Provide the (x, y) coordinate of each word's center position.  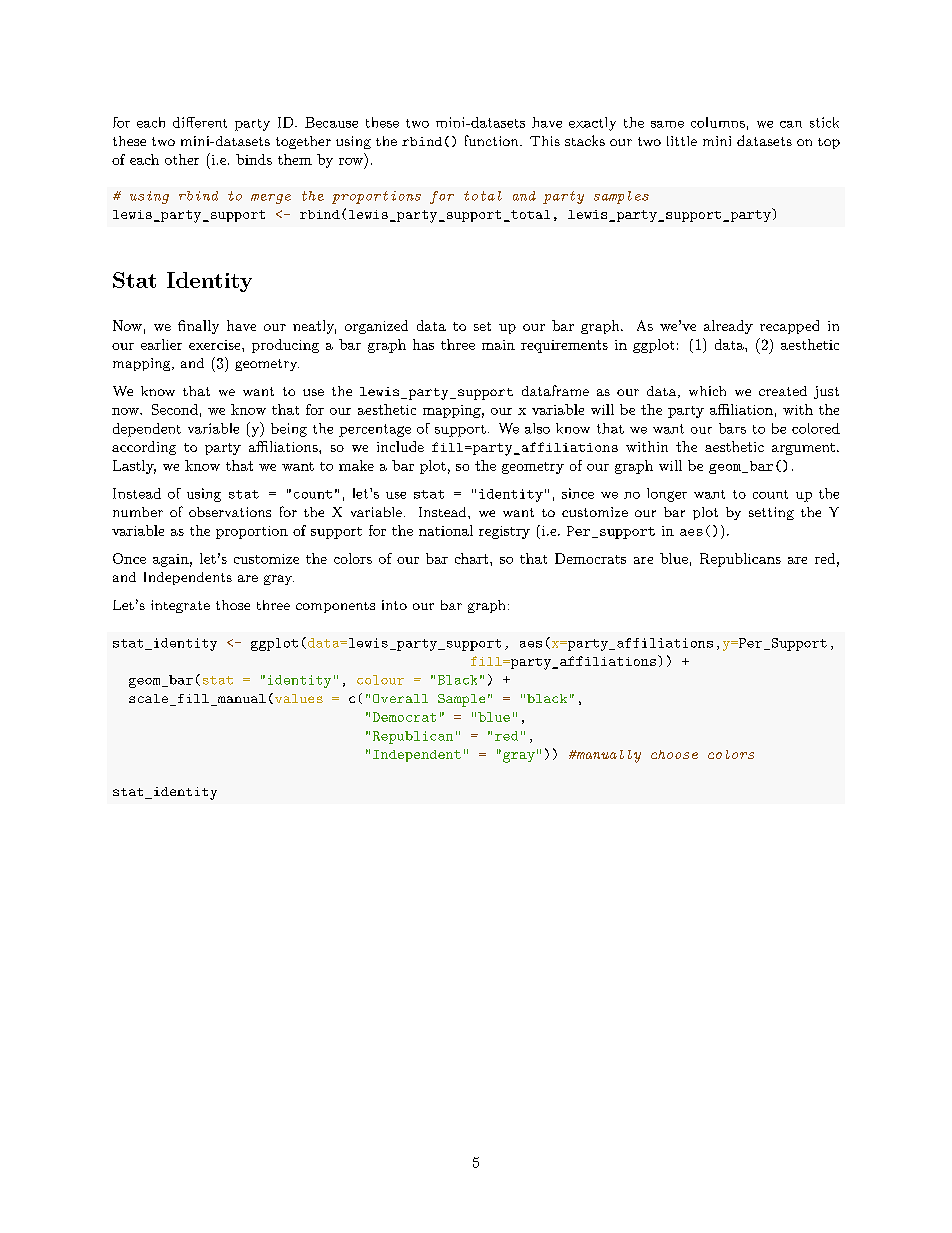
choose (674, 754)
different (200, 122)
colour (380, 680)
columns (718, 122)
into (394, 605)
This (545, 141)
